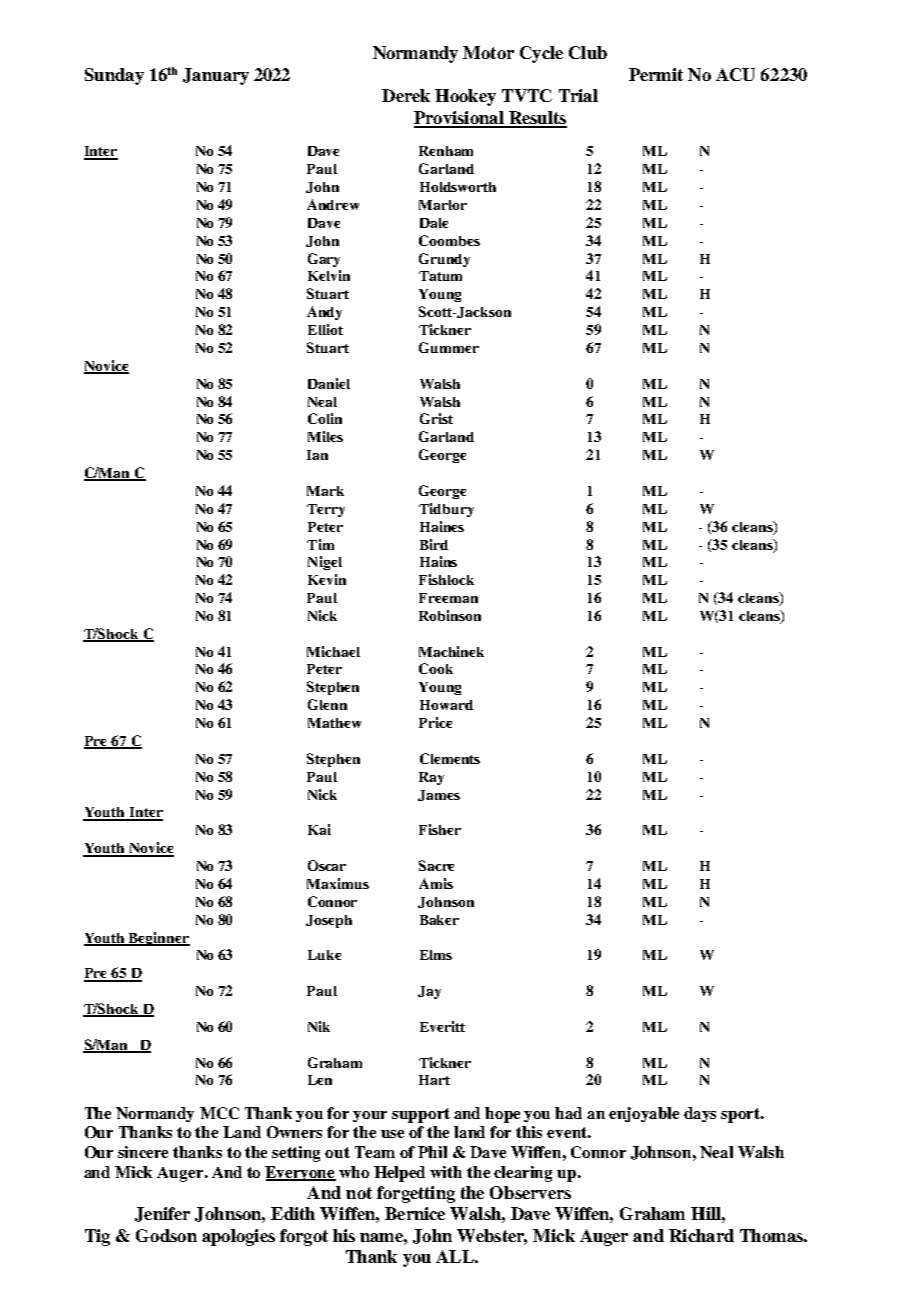  Describe the element at coordinates (701, 1235) in the screenshot. I see `Richard` at that location.
